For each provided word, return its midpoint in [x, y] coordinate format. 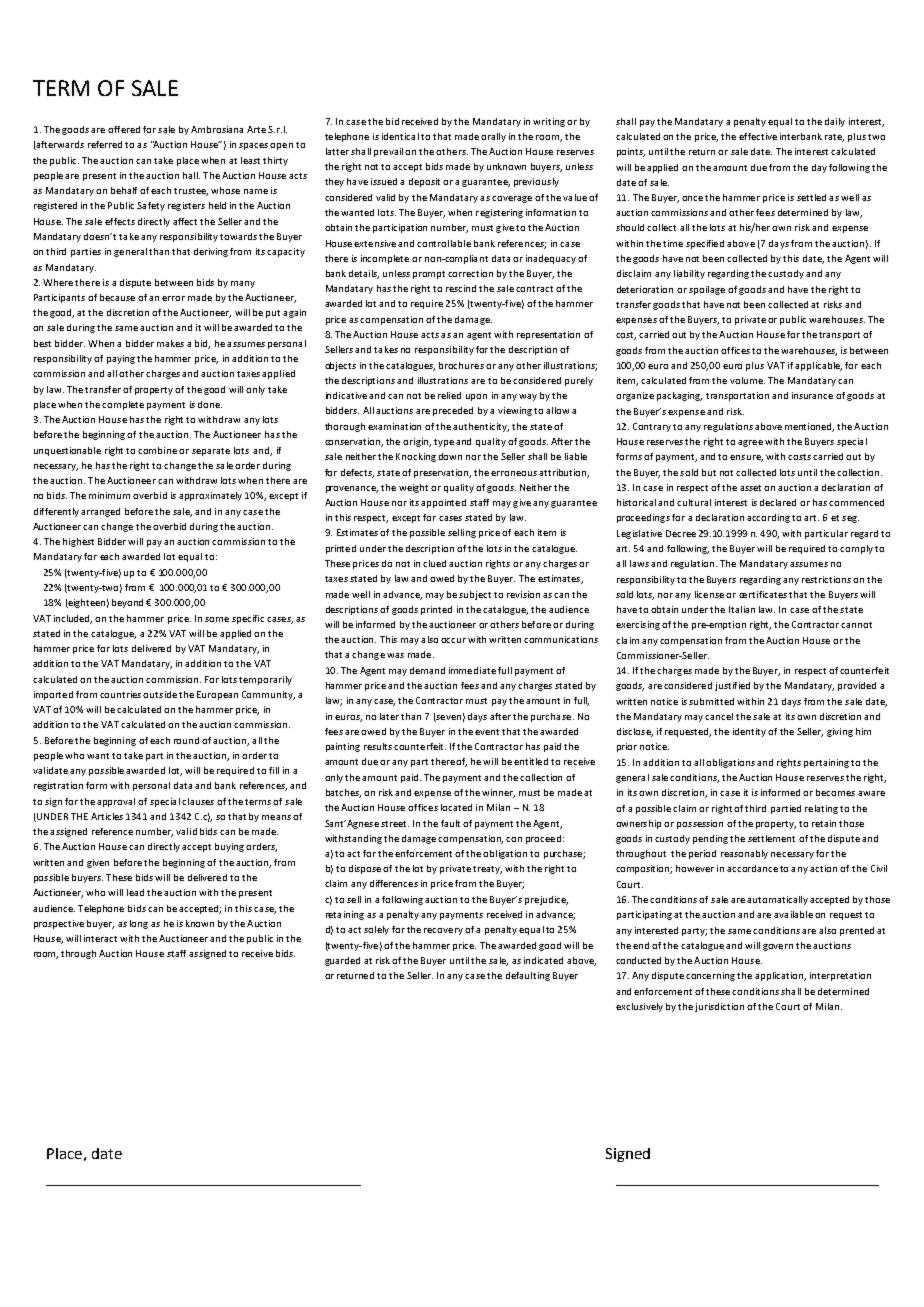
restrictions [826, 579]
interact [100, 938]
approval [116, 802]
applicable [818, 366]
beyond [129, 603]
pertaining [826, 763]
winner [498, 793]
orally [493, 137]
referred [105, 144]
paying [121, 359]
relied [449, 395]
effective [758, 136]
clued [434, 563]
